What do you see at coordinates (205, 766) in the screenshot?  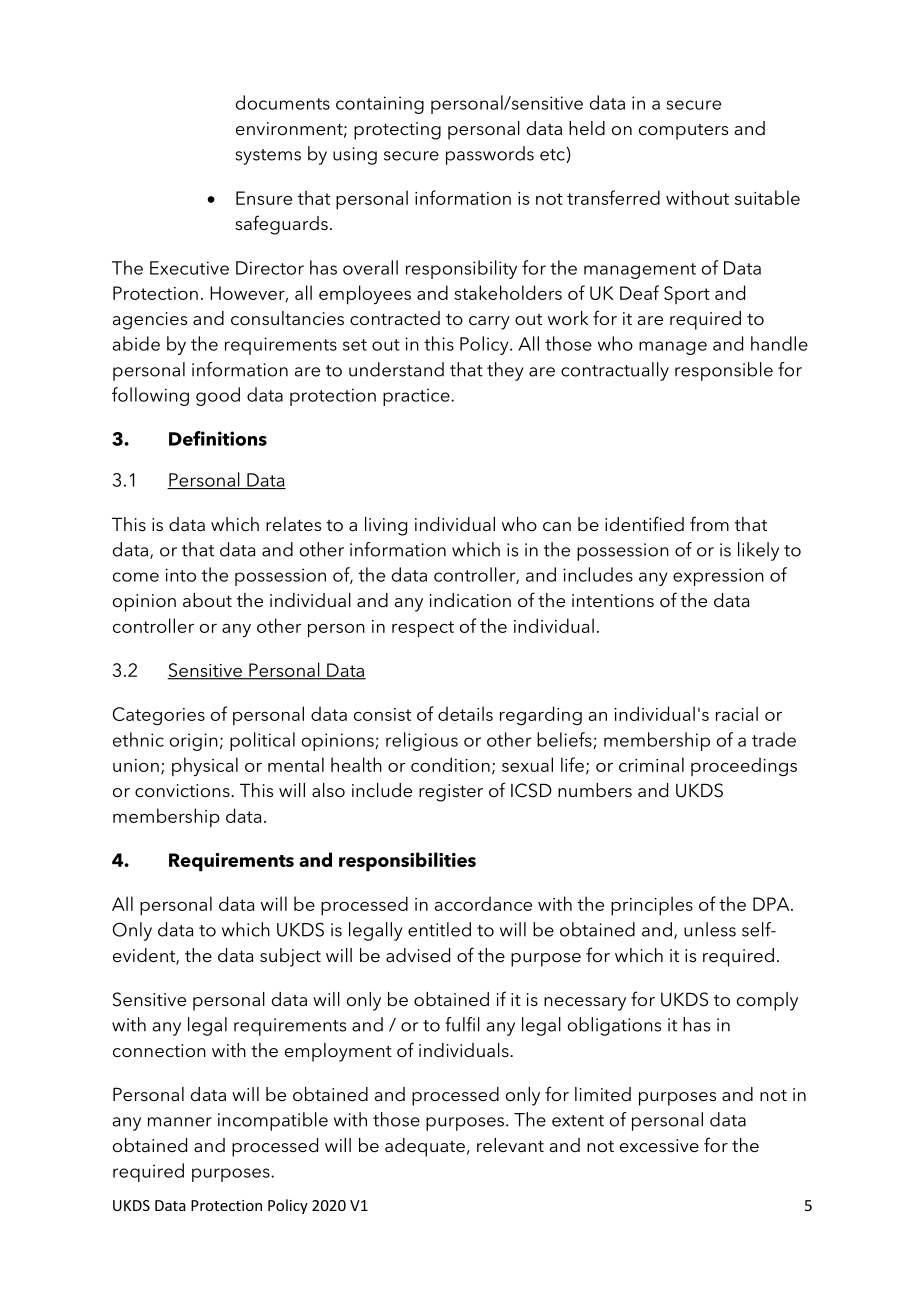 I see `physical` at bounding box center [205, 766].
